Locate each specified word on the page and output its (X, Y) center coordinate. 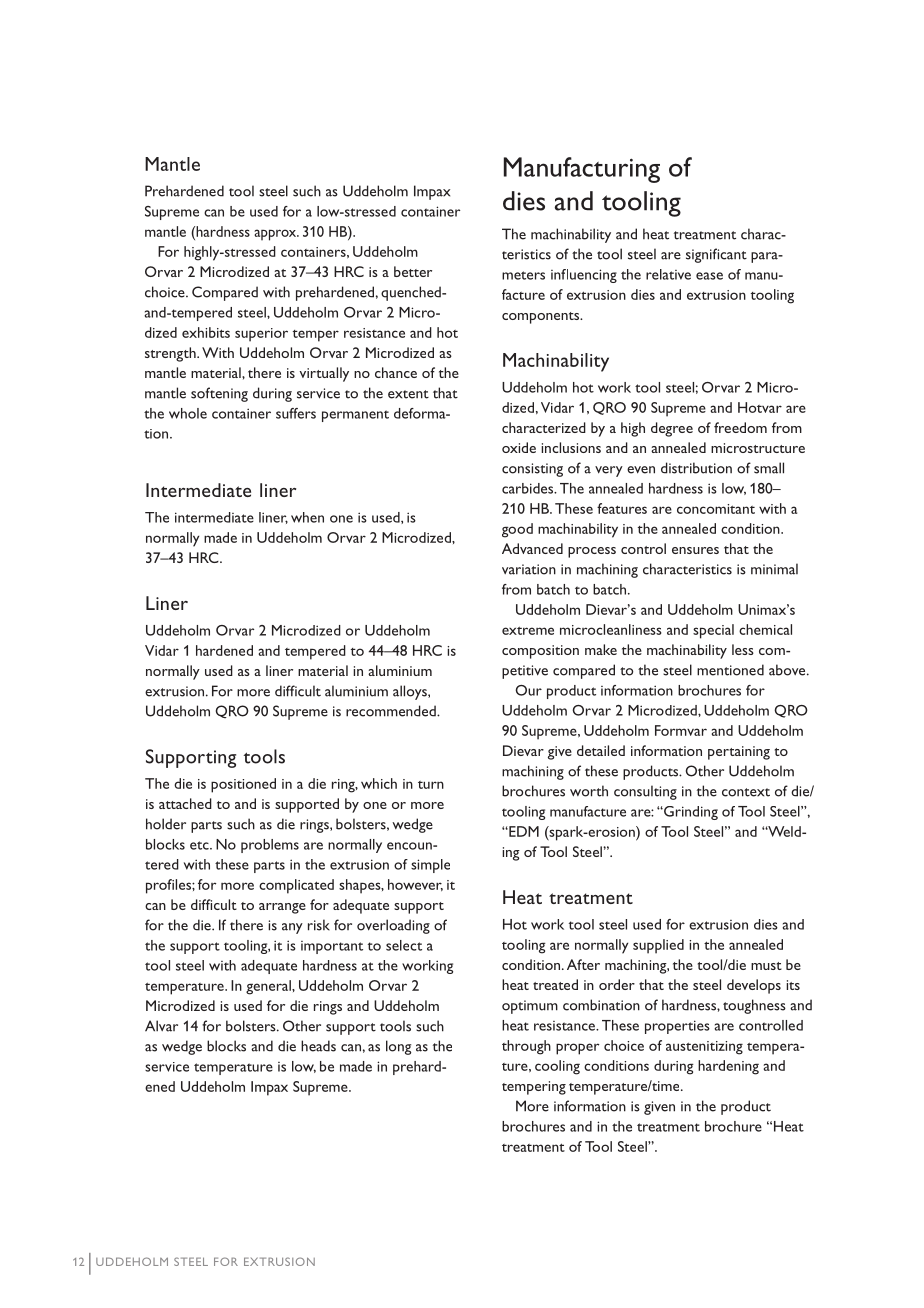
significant (716, 255)
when (307, 517)
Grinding (690, 813)
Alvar (161, 1026)
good (517, 530)
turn (431, 785)
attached (185, 803)
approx (276, 235)
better (413, 271)
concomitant (716, 509)
